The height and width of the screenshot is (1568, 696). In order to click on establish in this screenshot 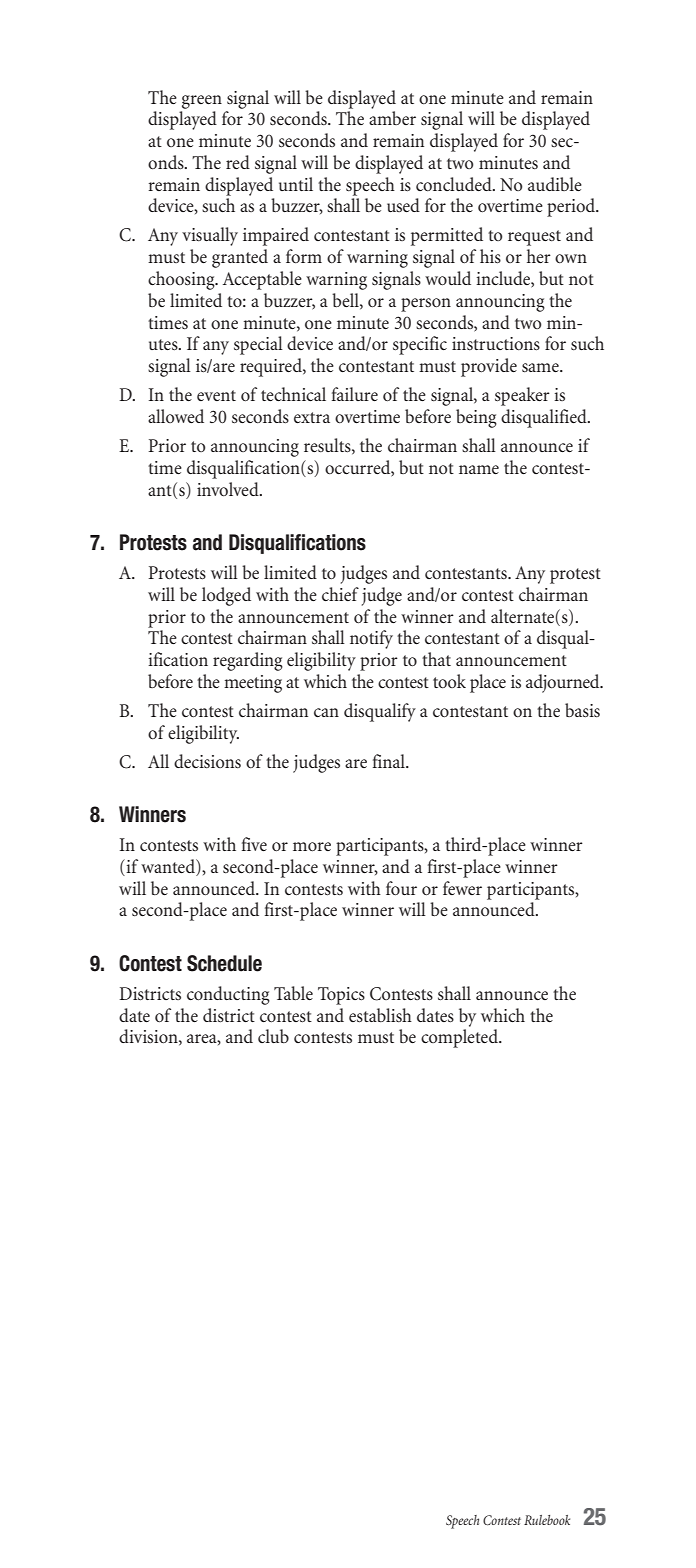, I will do `click(380, 1015)`.
